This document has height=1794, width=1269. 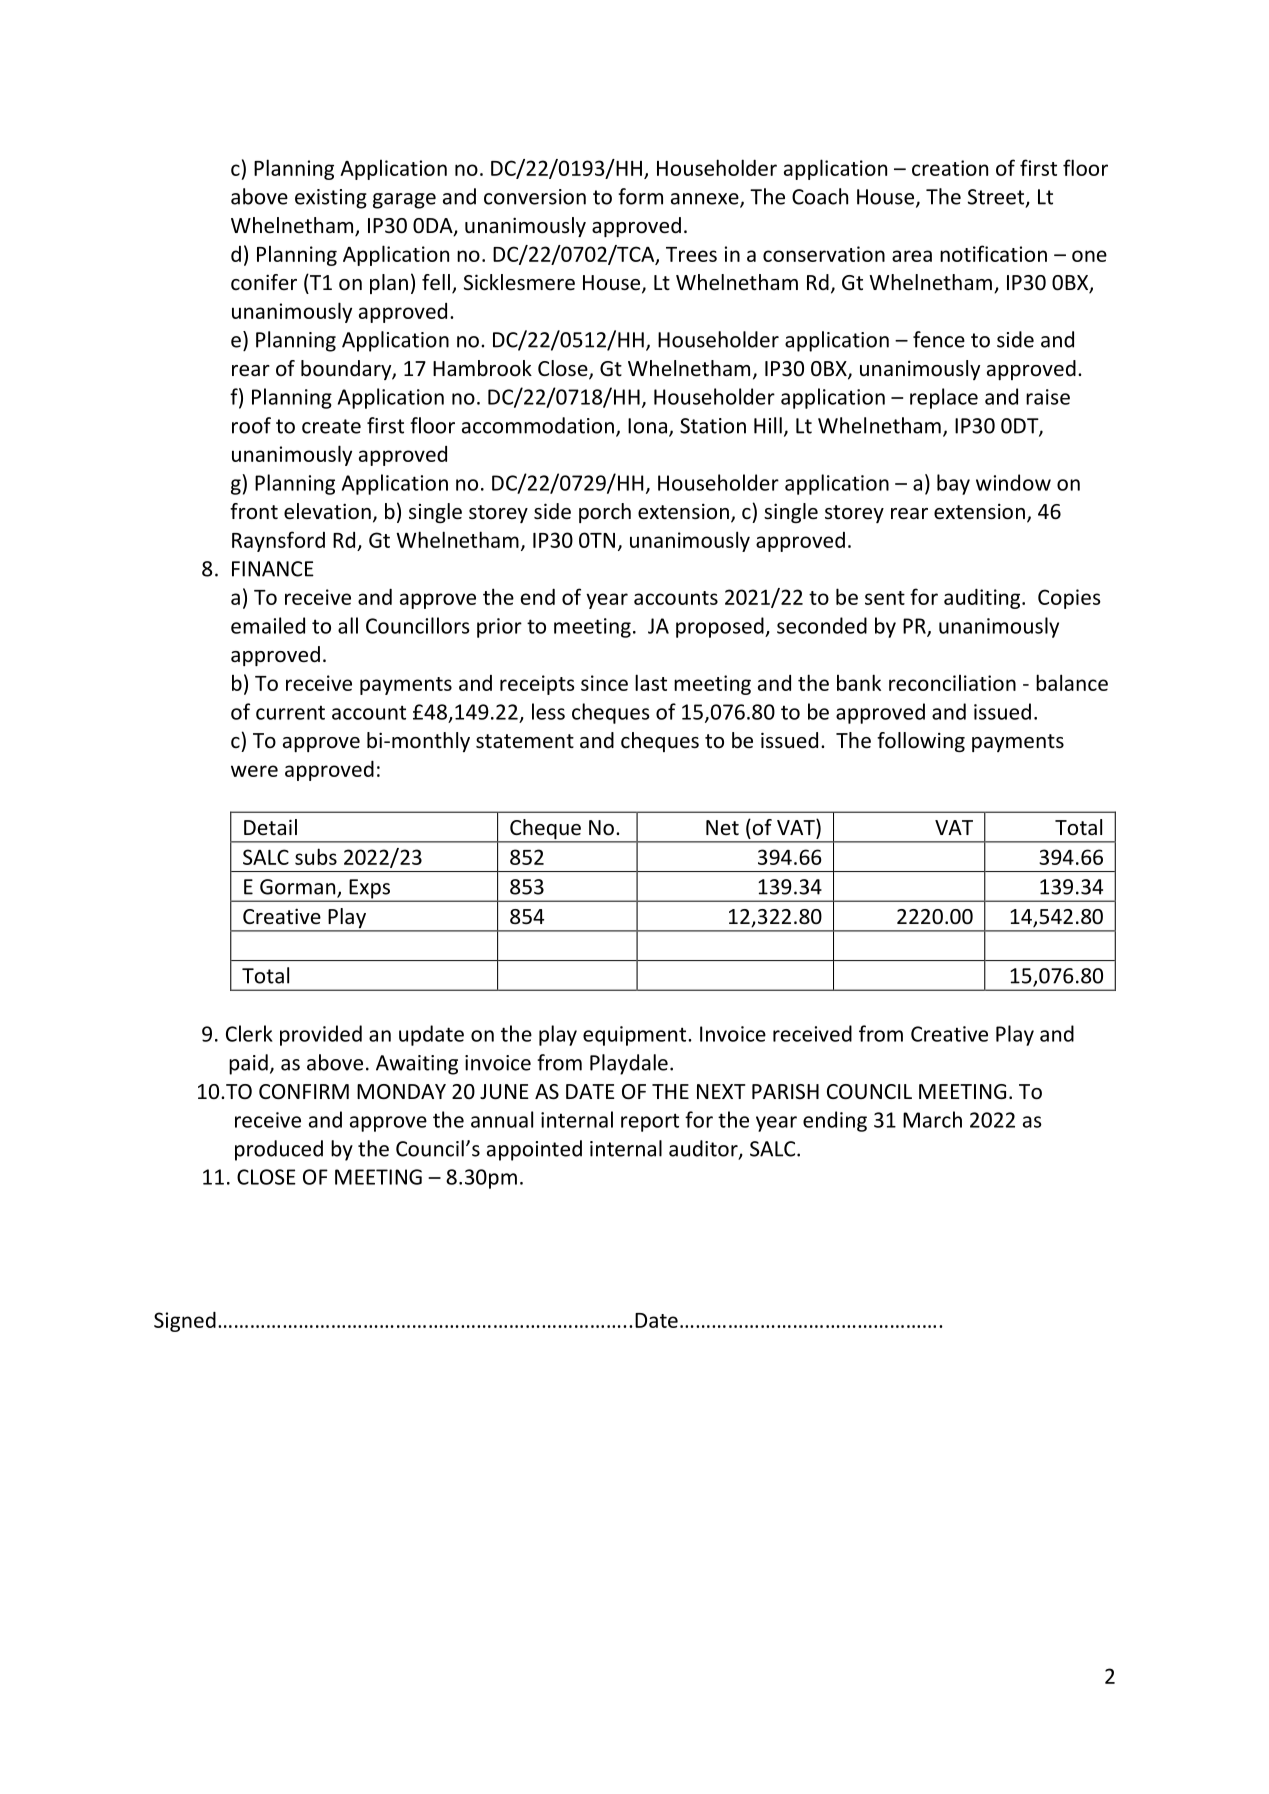 I want to click on replace, so click(x=944, y=398).
